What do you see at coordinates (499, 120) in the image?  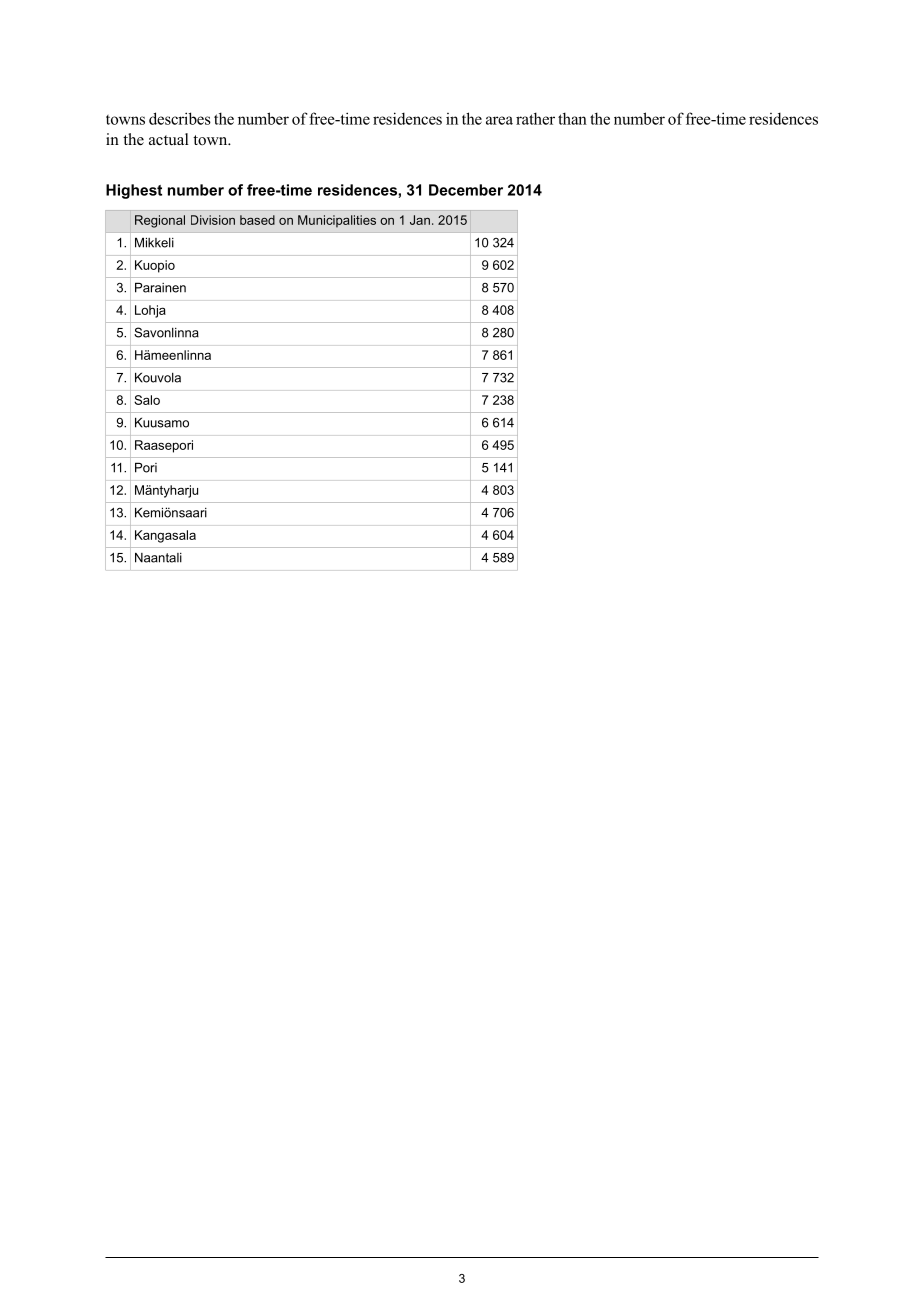 I see `area` at bounding box center [499, 120].
